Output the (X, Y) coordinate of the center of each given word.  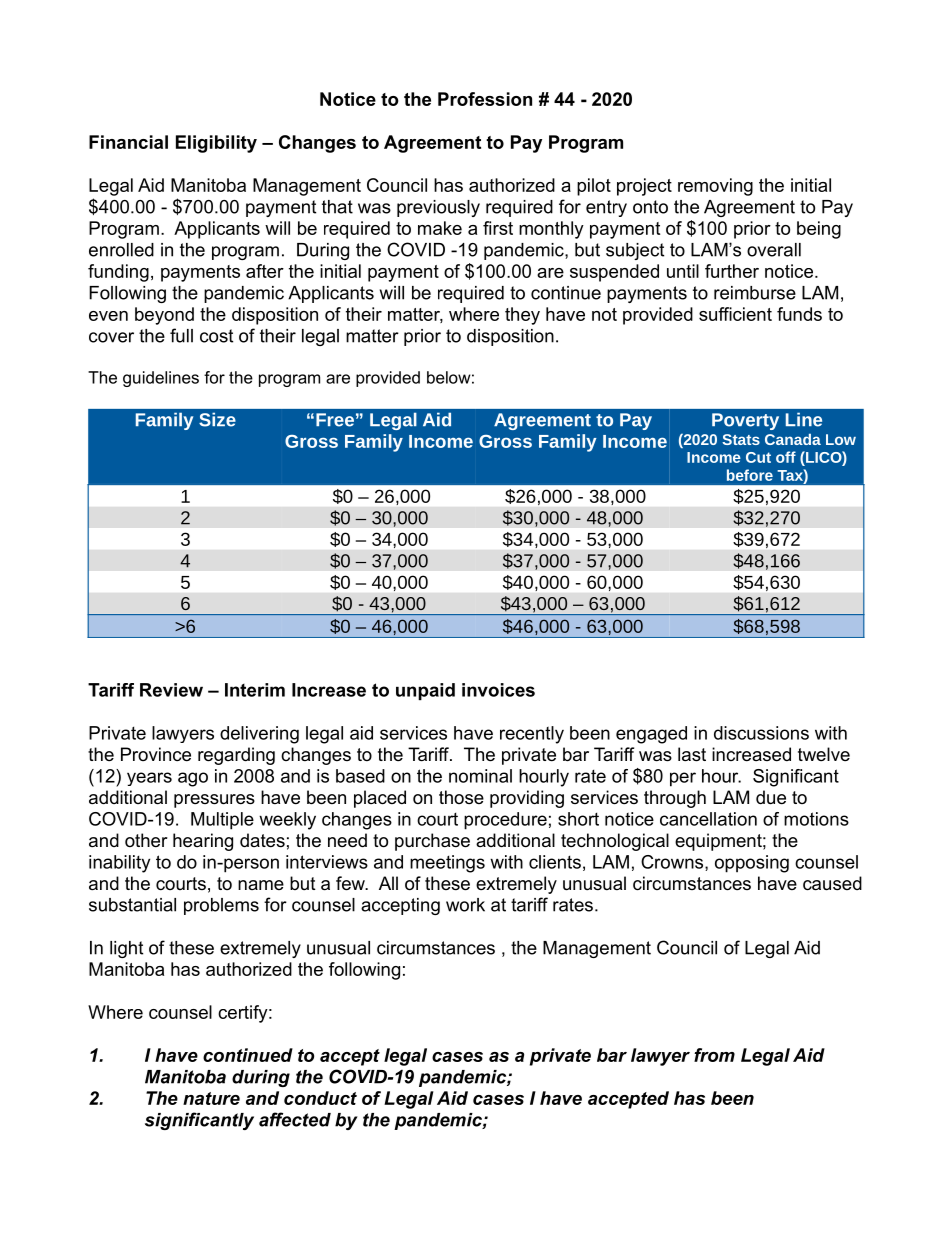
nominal (480, 776)
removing (715, 187)
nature (211, 1098)
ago (193, 779)
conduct (320, 1098)
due (771, 797)
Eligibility (216, 144)
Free (335, 420)
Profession (485, 99)
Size (217, 419)
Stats (741, 439)
